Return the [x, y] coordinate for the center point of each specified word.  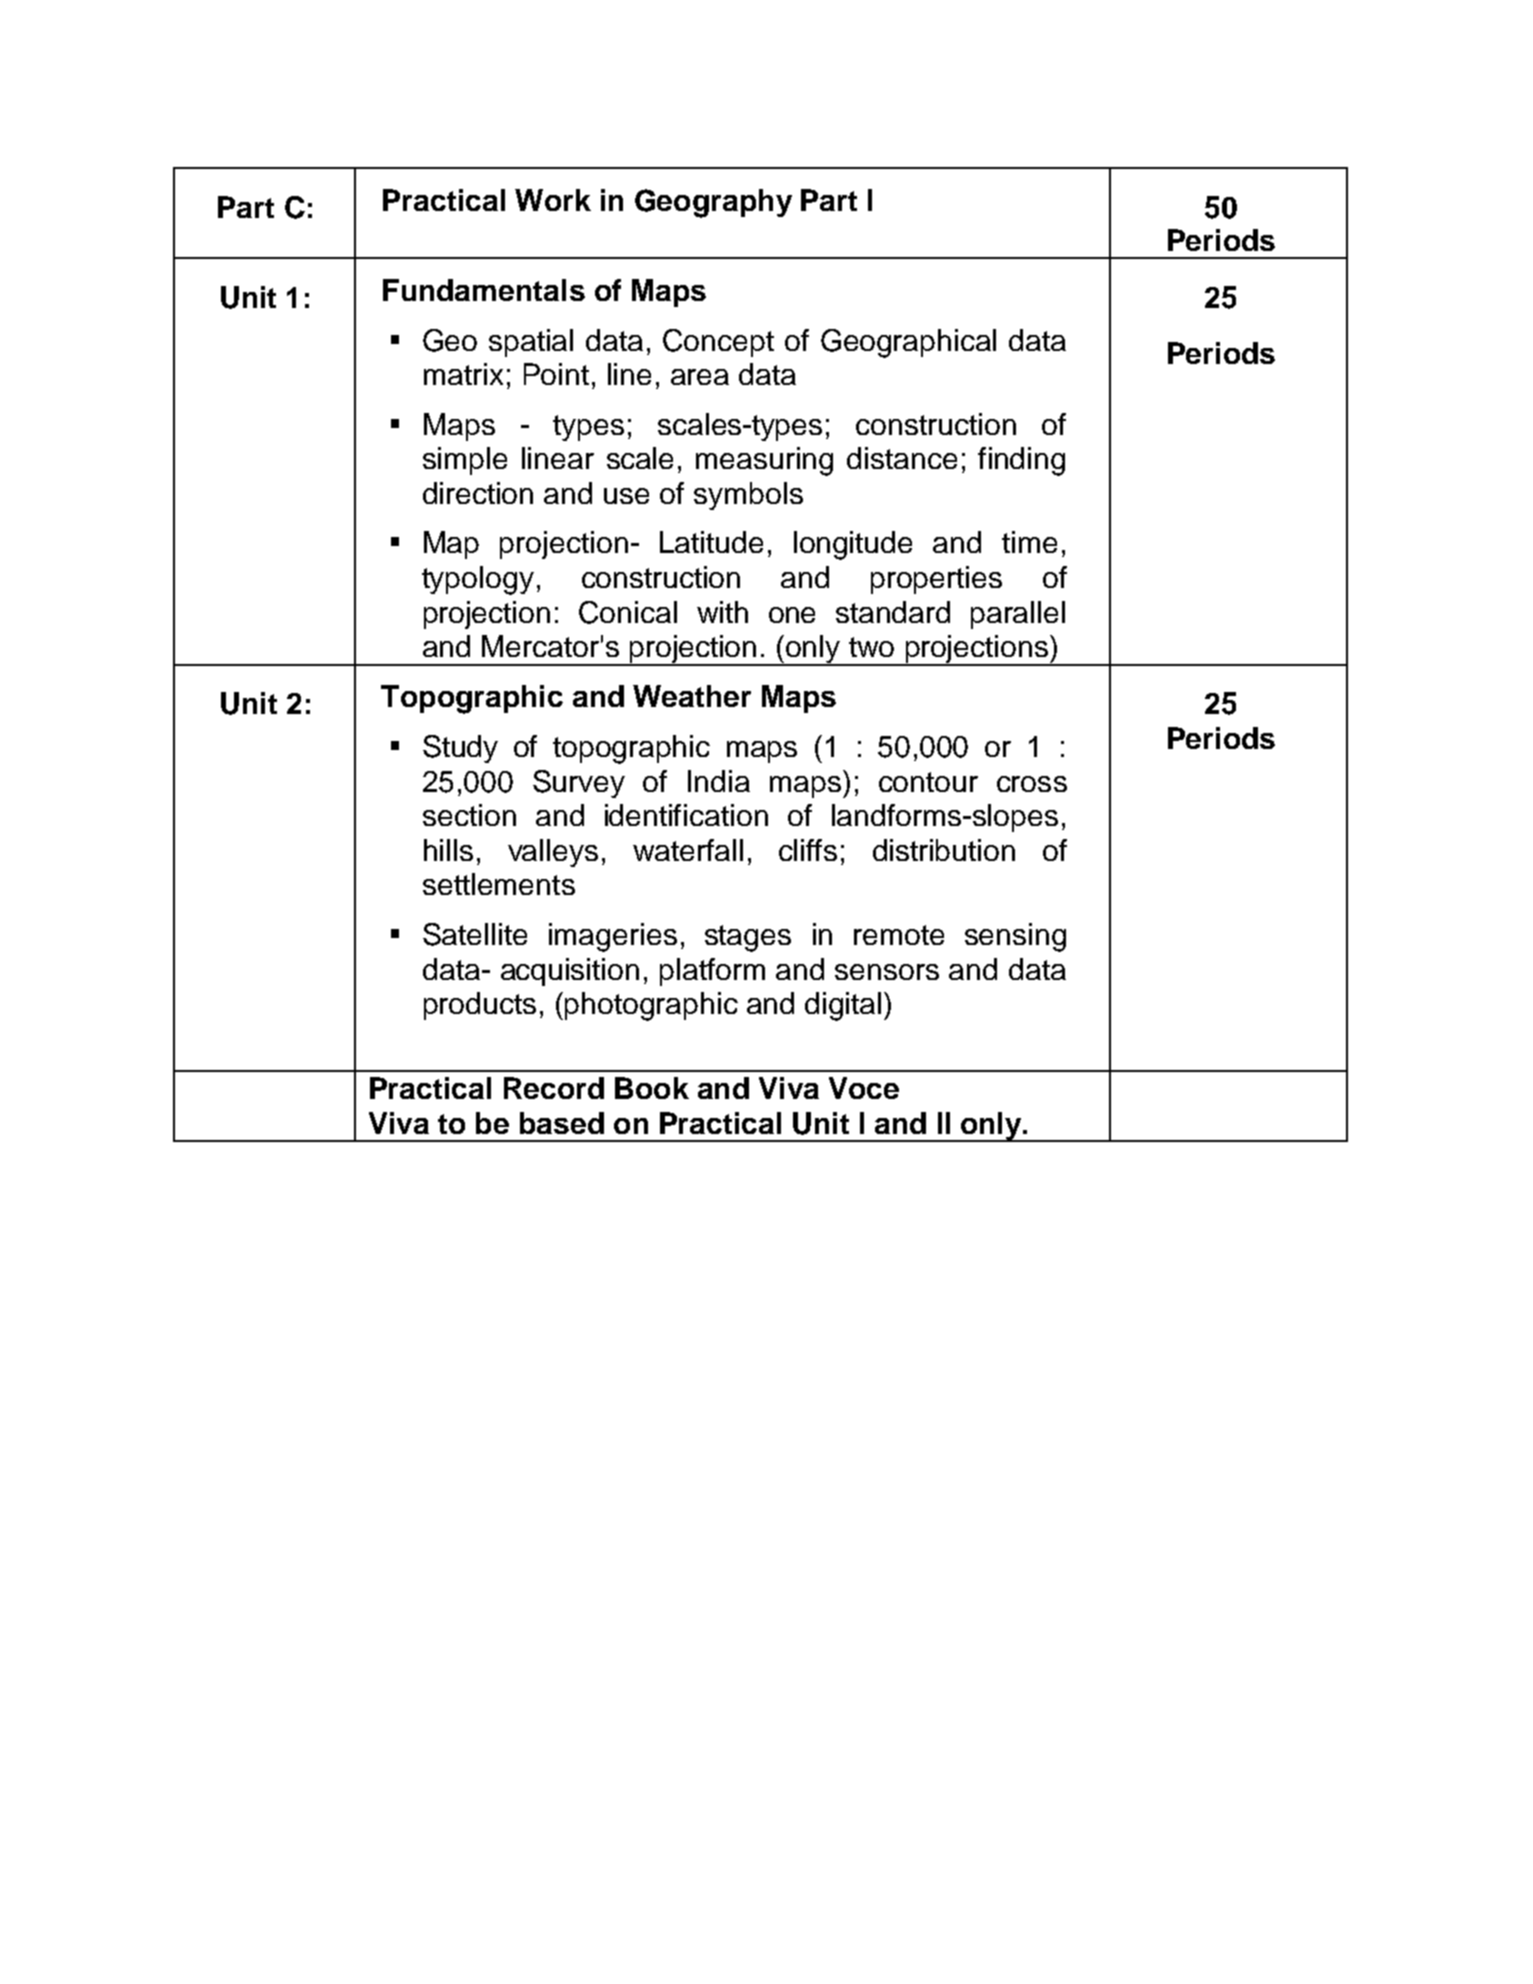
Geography [713, 203]
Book [652, 1088]
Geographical [908, 343]
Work [553, 200]
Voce [864, 1088]
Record [554, 1088]
